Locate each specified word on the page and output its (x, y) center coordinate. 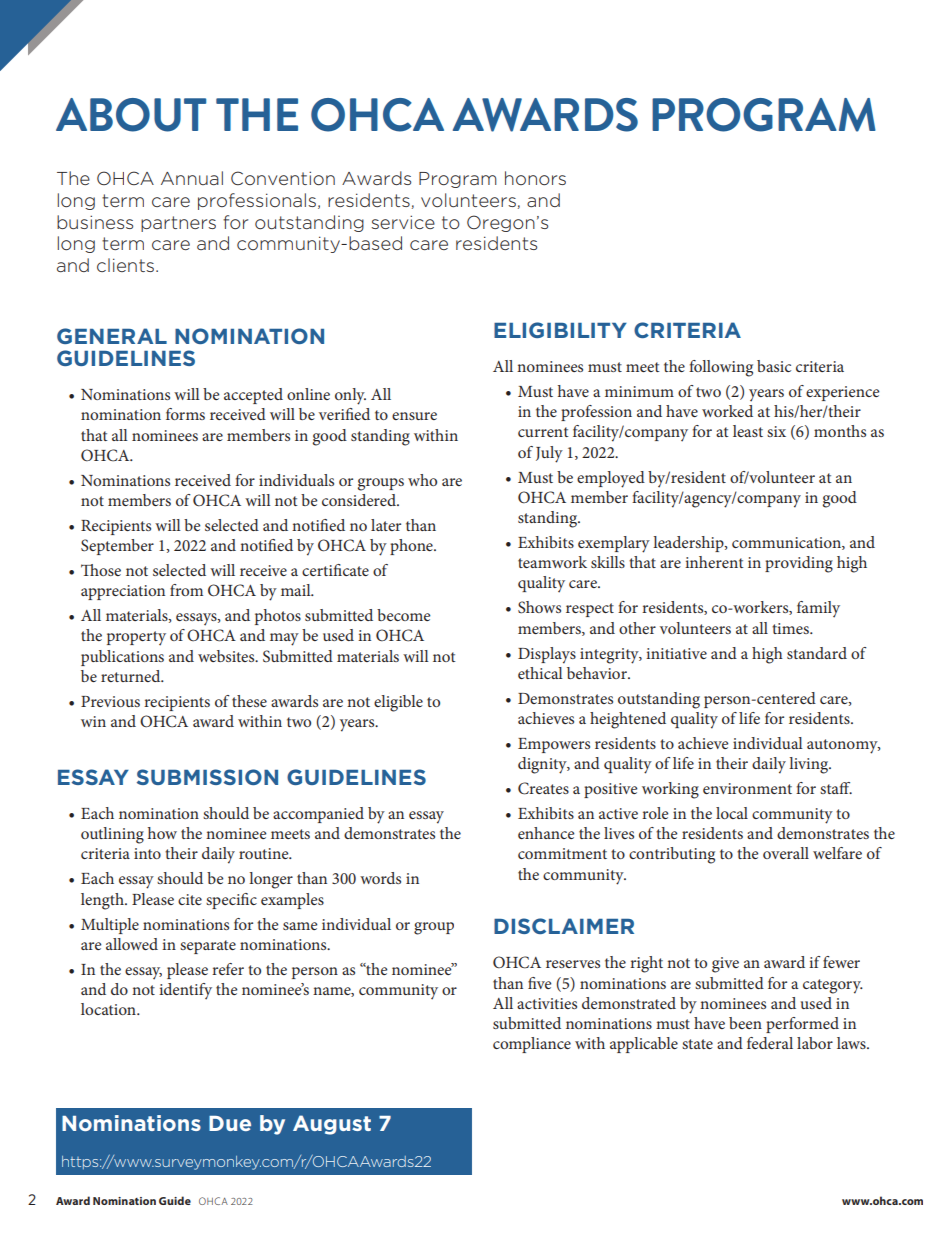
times (791, 628)
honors (535, 178)
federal (770, 1043)
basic (774, 366)
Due (230, 1123)
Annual (192, 178)
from (186, 590)
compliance (532, 1045)
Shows (539, 607)
